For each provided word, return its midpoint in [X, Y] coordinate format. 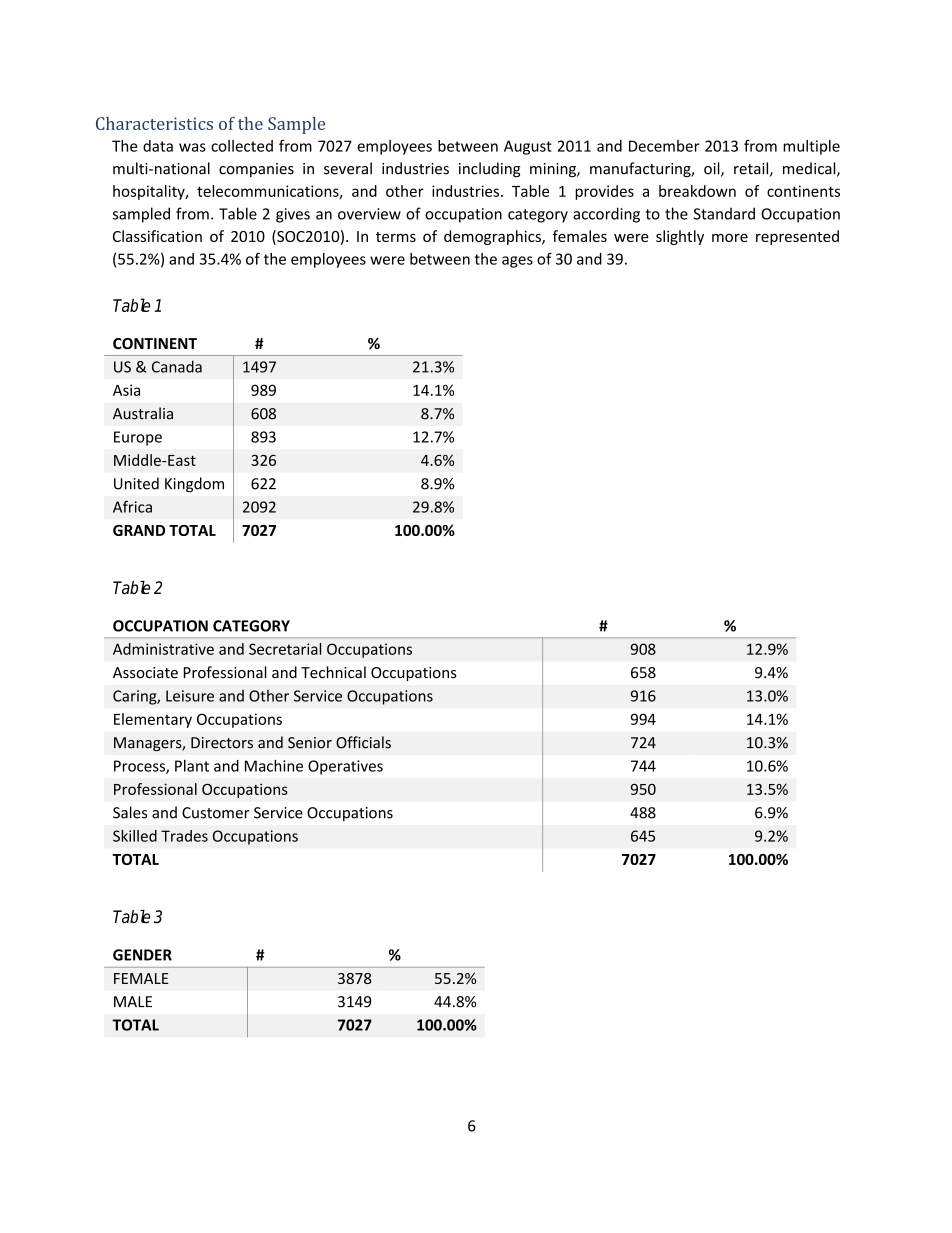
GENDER [142, 955]
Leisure [190, 696]
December [664, 146]
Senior [310, 743]
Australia [143, 413]
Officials [363, 742]
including [490, 169]
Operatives [345, 767]
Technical [333, 672]
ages [517, 262]
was [192, 147]
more [730, 238]
